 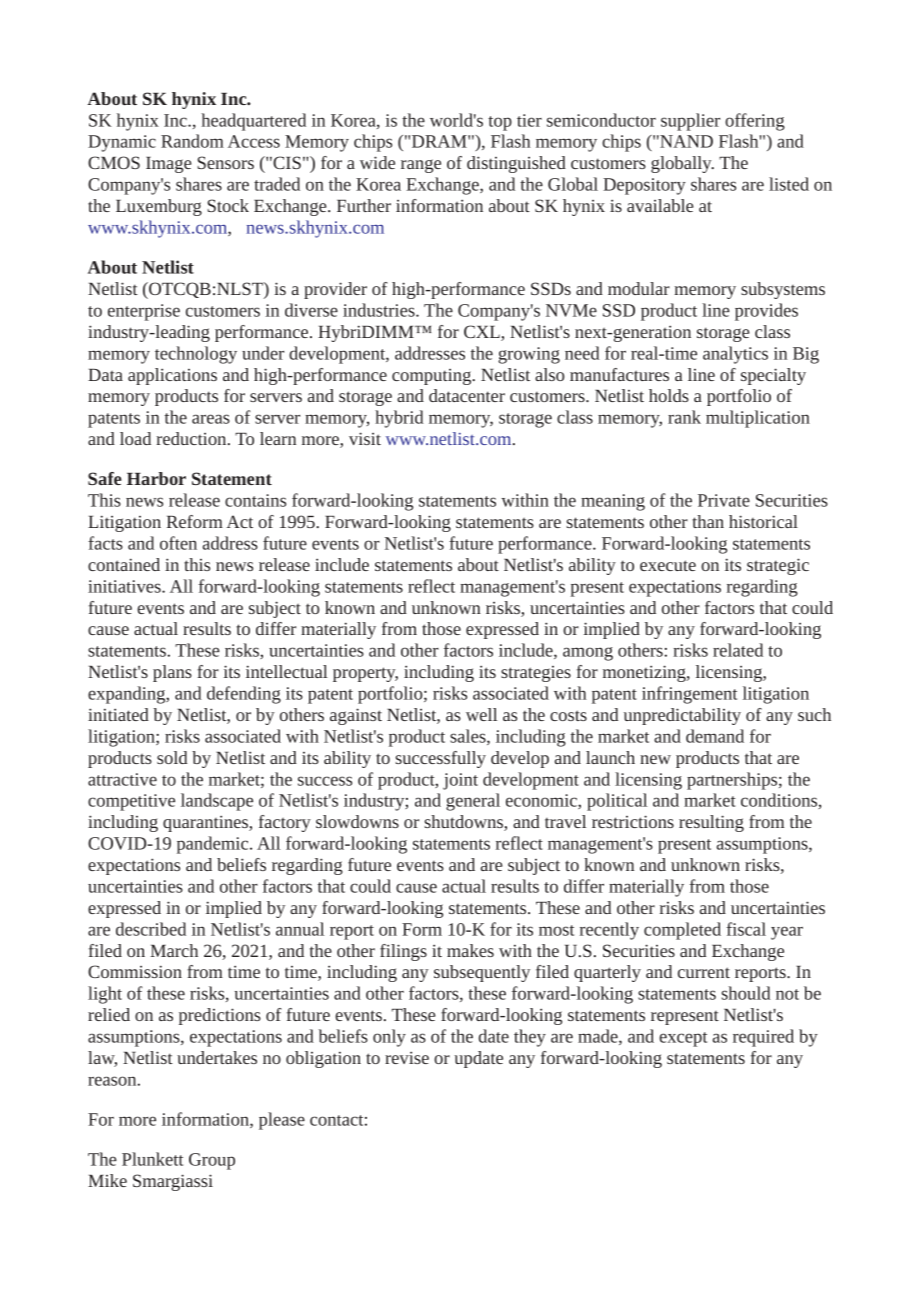 What do you see at coordinates (421, 166) in the screenshot?
I see `range` at bounding box center [421, 166].
